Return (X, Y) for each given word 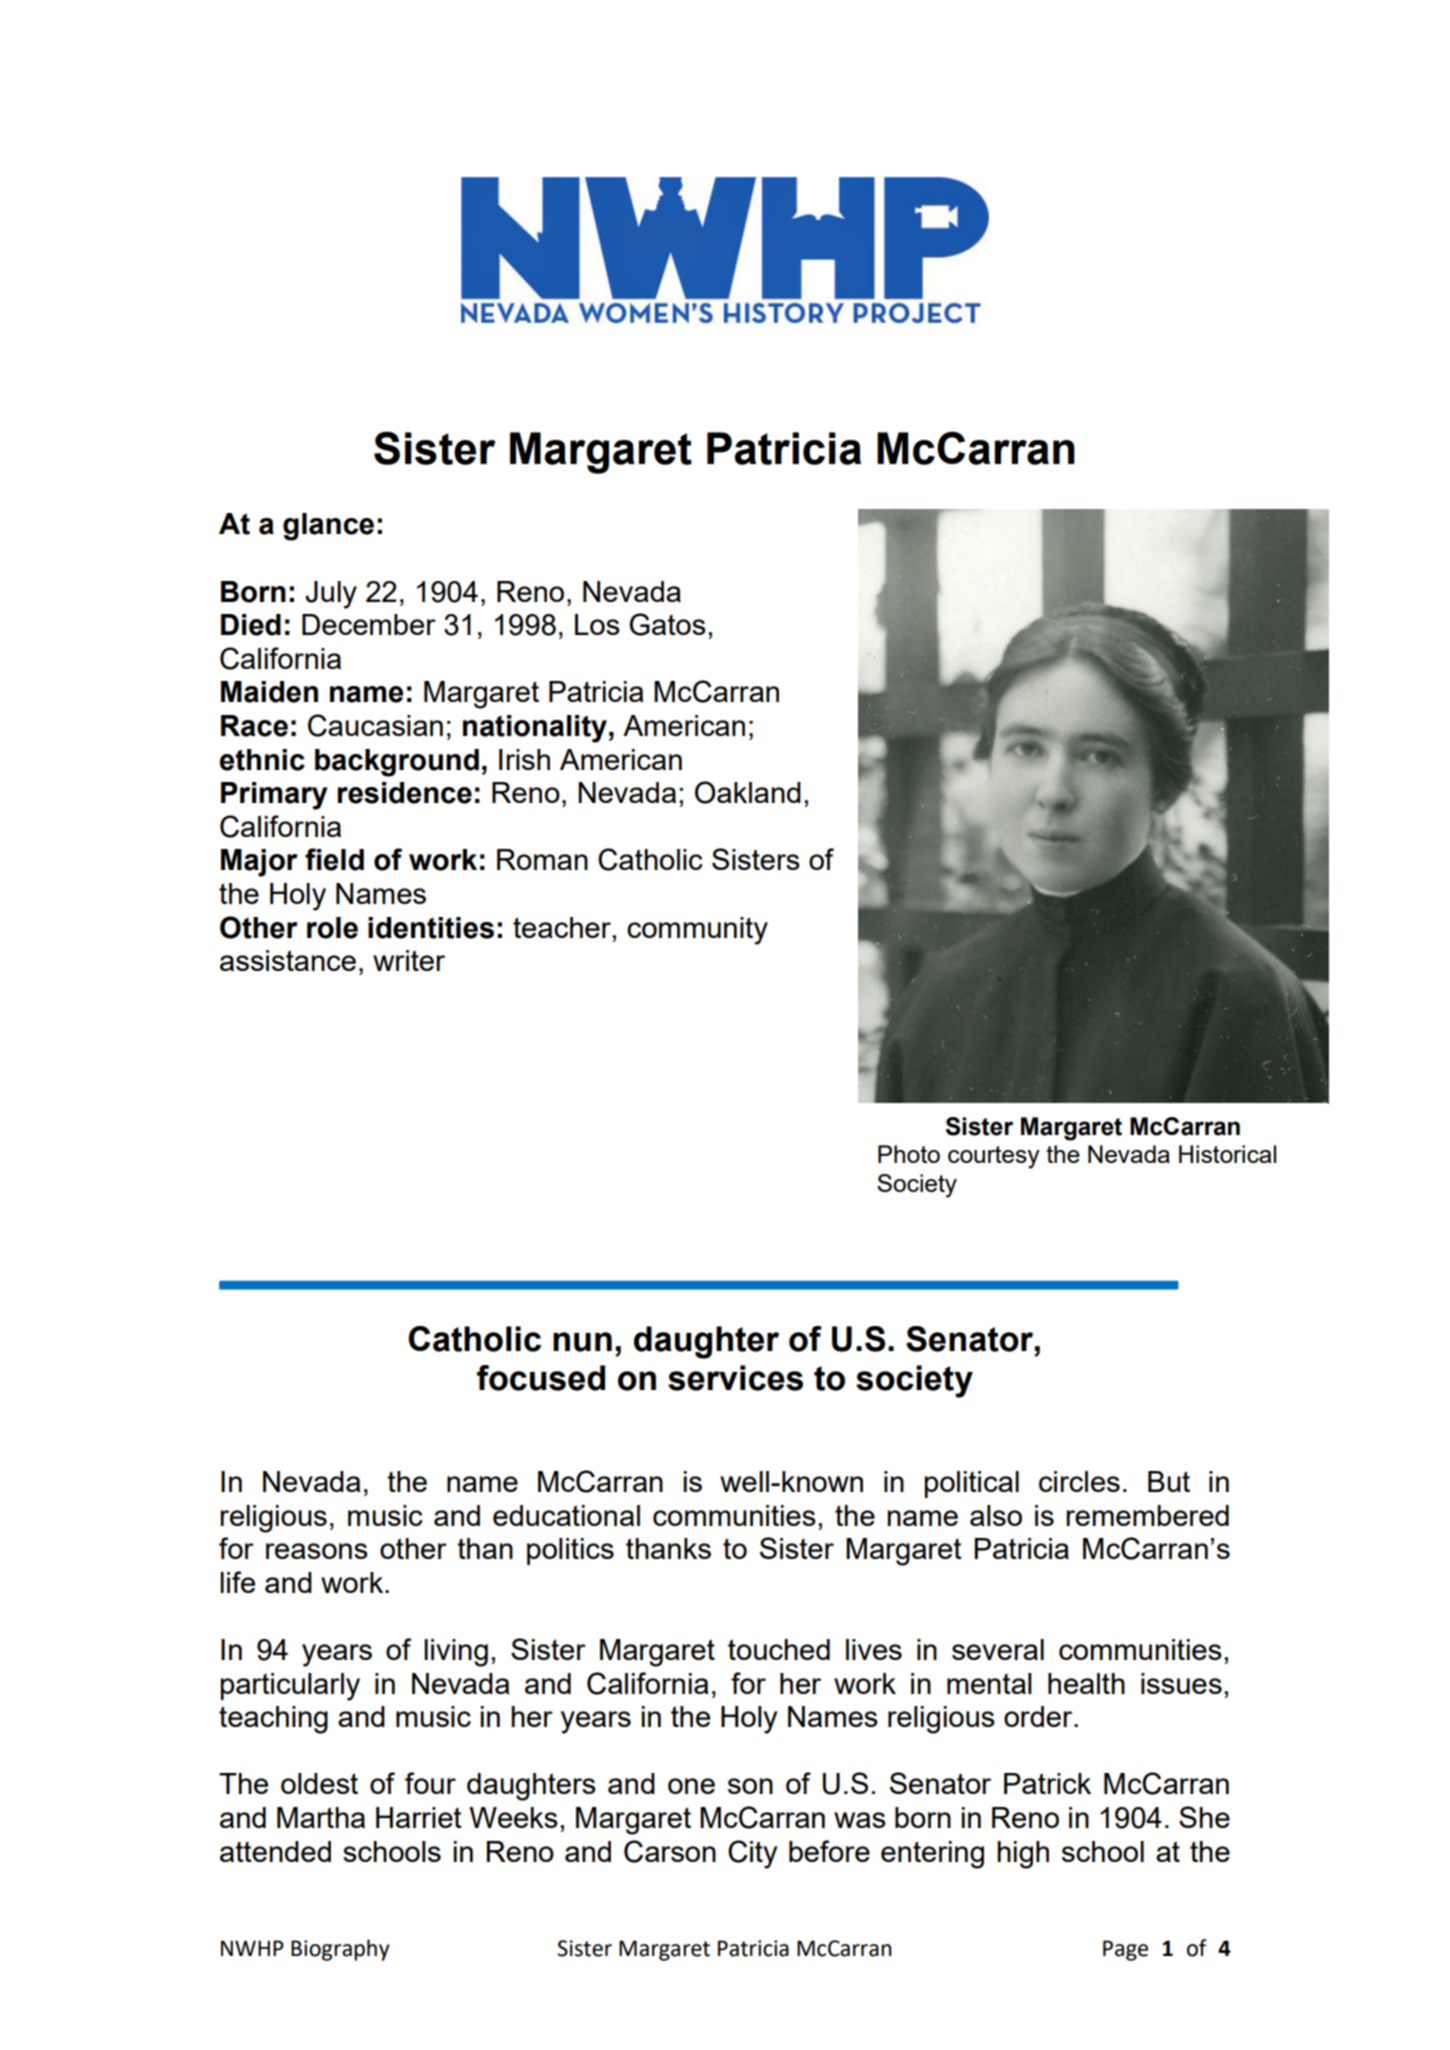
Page (1125, 1950)
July (331, 595)
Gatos (667, 624)
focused (541, 1378)
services (735, 1378)
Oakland (748, 792)
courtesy (994, 1157)
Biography (340, 1950)
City (752, 1854)
